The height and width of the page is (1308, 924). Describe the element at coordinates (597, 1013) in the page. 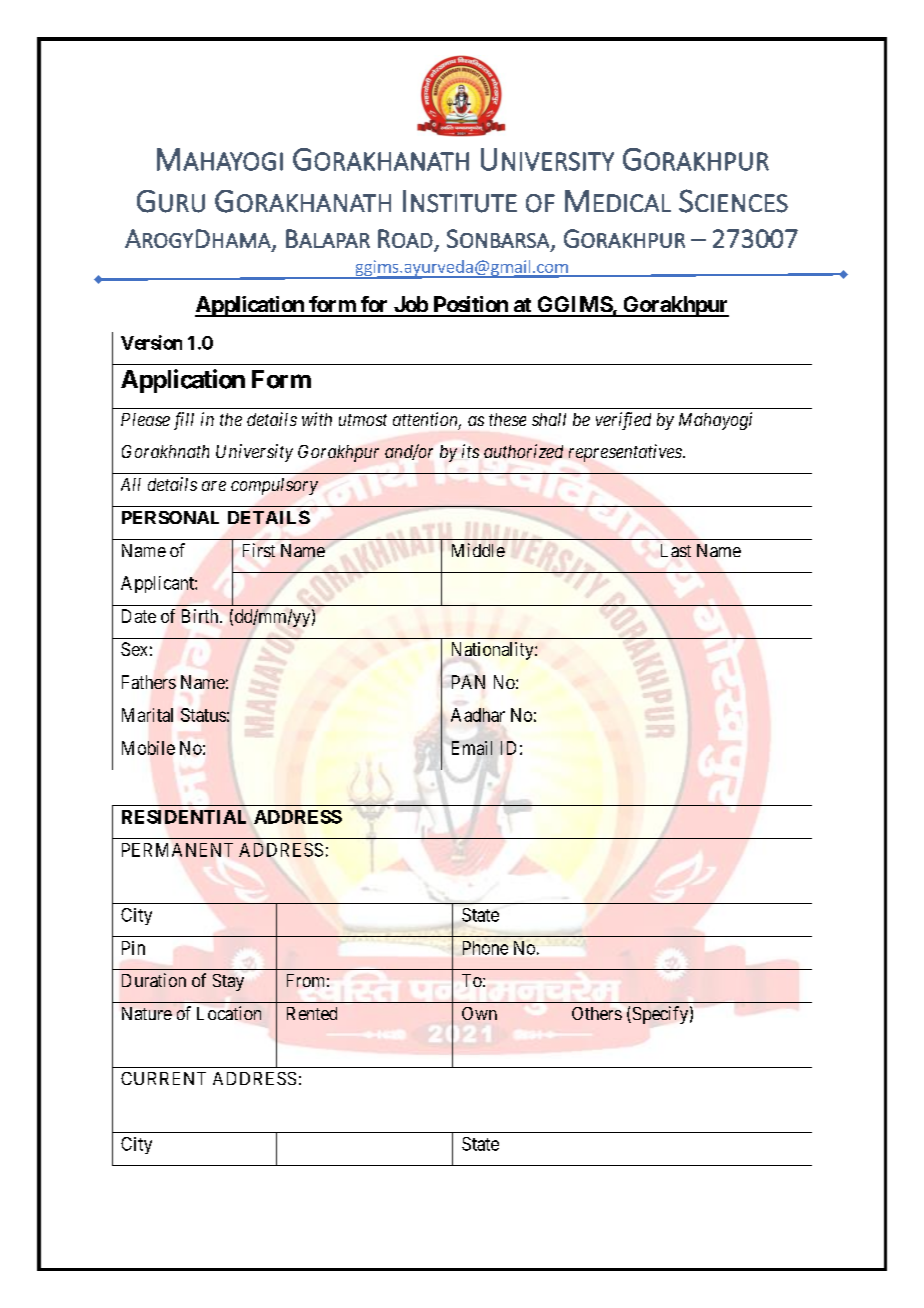

I see `Others` at that location.
